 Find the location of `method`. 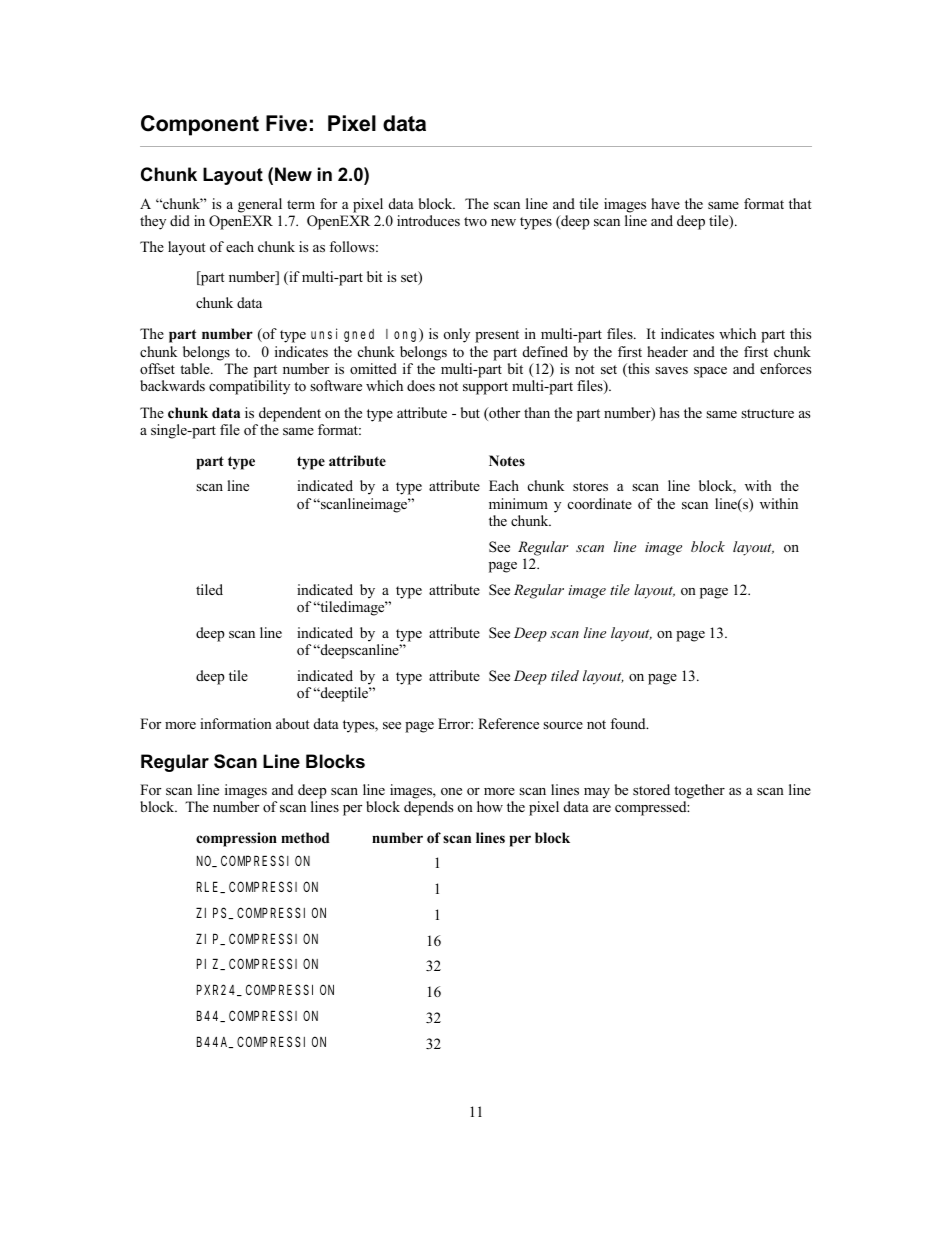

method is located at coordinates (305, 838).
